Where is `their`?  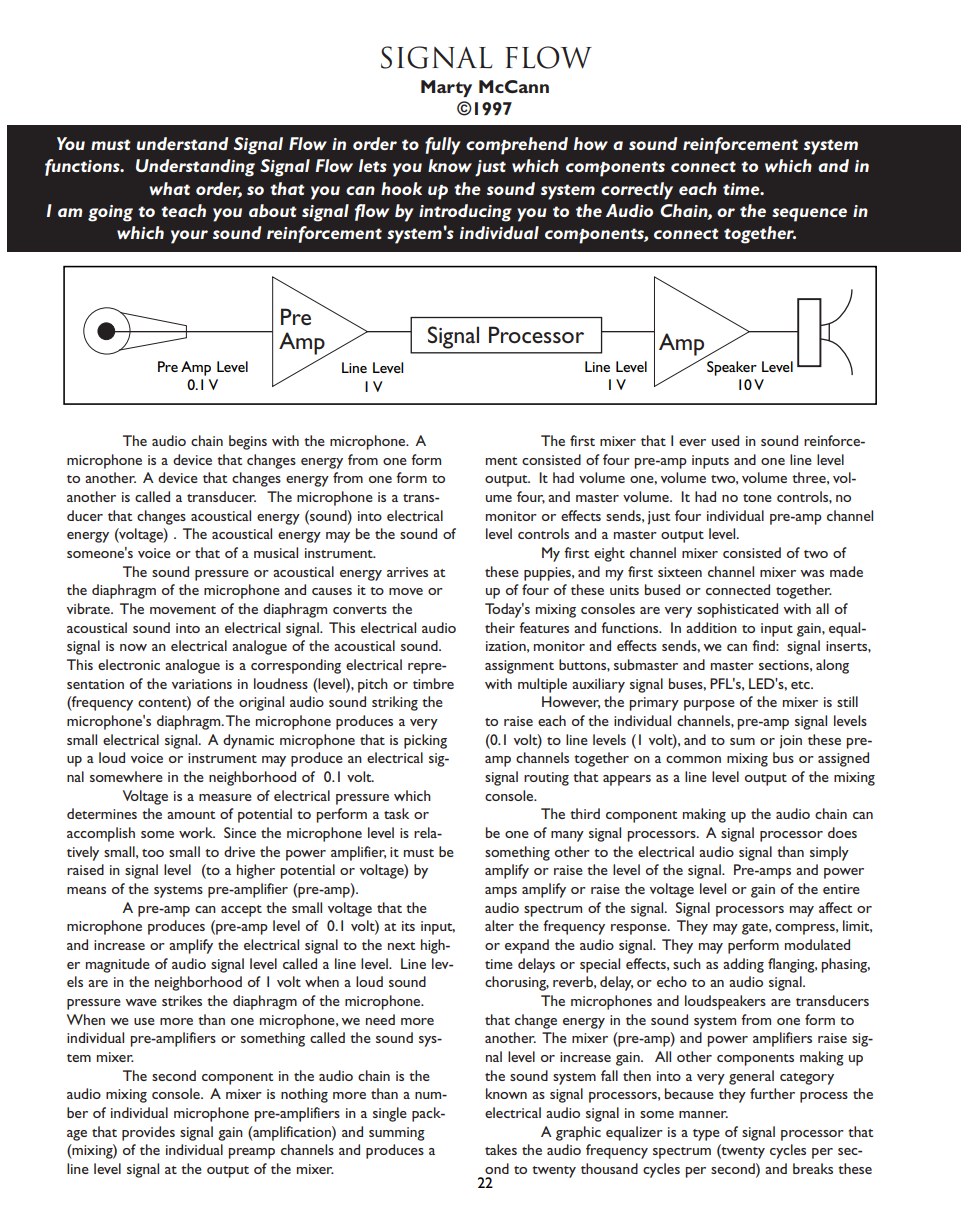
their is located at coordinates (500, 627).
